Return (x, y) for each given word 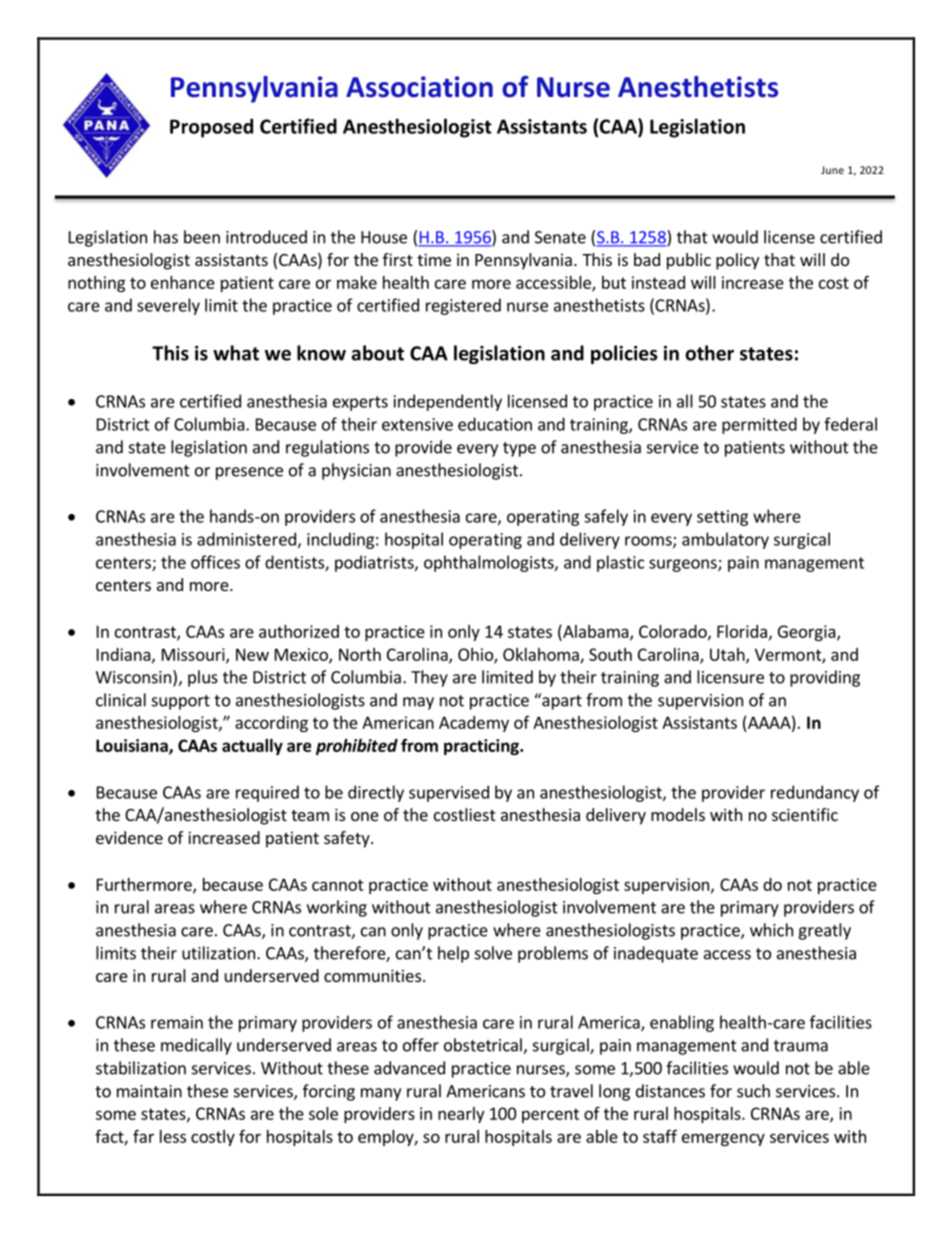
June (832, 170)
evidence (129, 837)
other (709, 353)
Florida (742, 631)
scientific (805, 814)
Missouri (194, 655)
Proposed (211, 128)
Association (419, 87)
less (173, 1136)
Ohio (476, 655)
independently (448, 402)
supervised (449, 793)
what (236, 353)
